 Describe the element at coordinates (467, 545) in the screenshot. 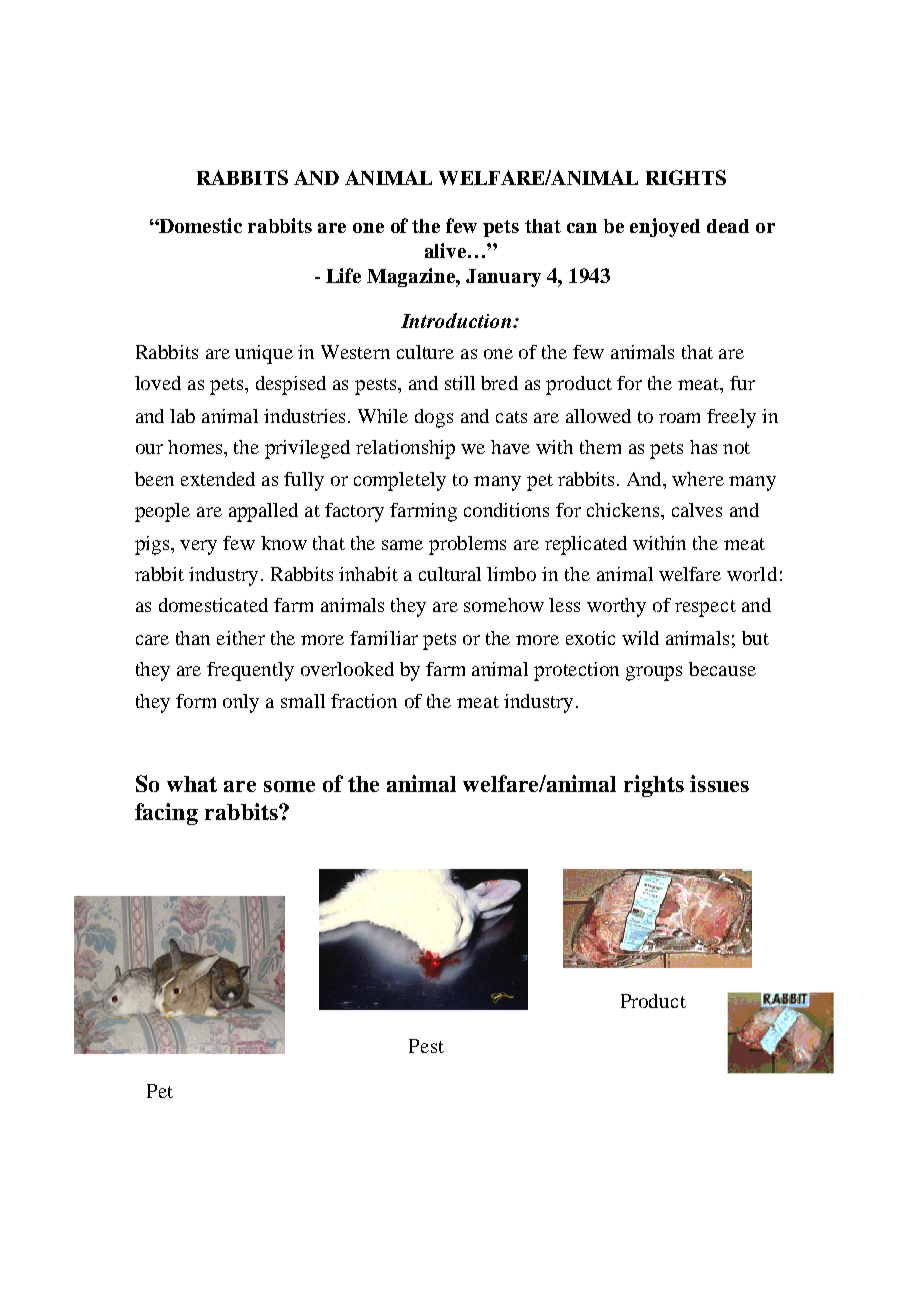

I see `problems` at that location.
